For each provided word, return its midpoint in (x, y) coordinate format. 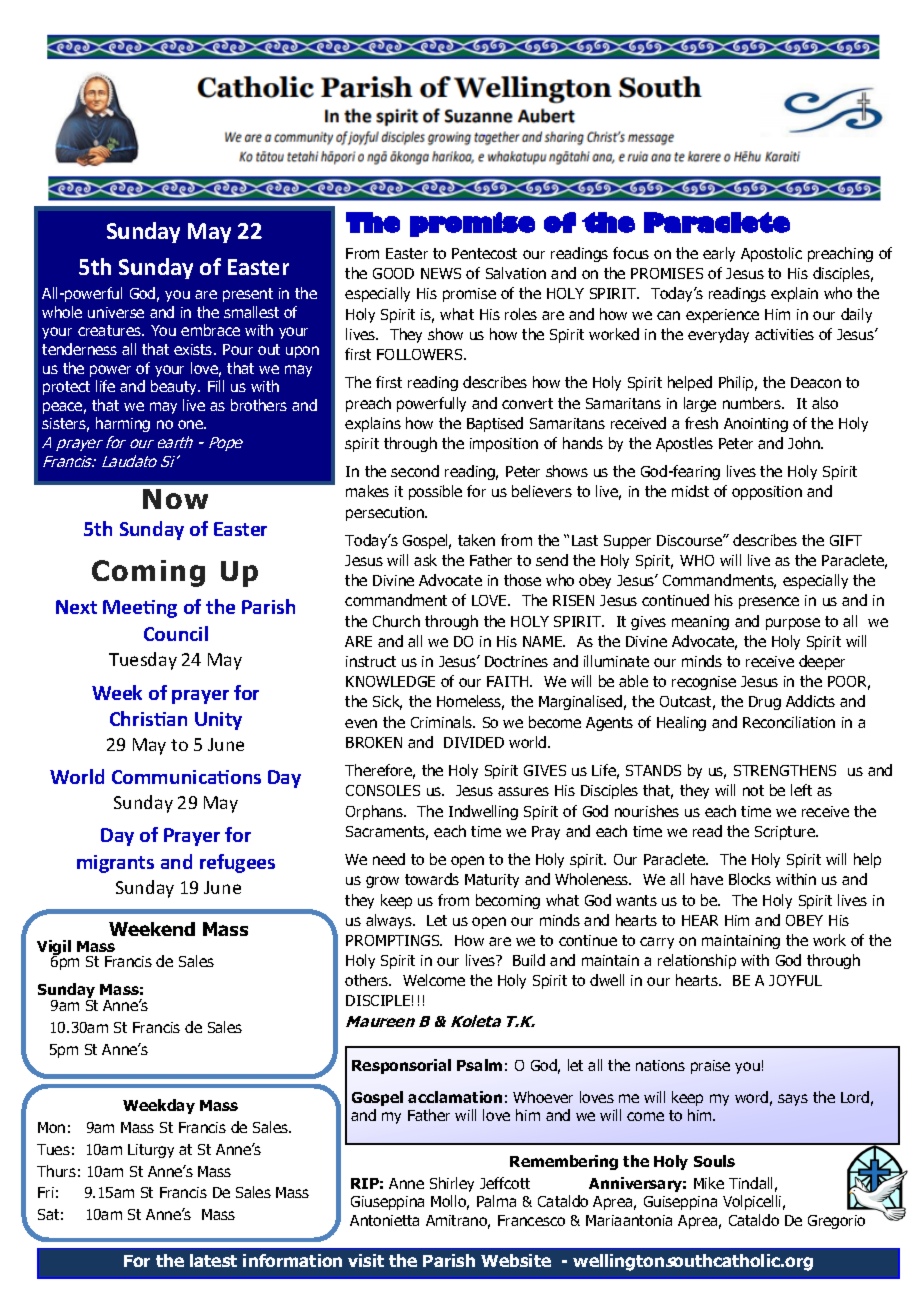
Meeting (140, 609)
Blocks (750, 879)
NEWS (441, 273)
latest (213, 1260)
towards (432, 879)
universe (116, 312)
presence (769, 603)
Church (396, 621)
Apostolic (771, 254)
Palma (496, 1201)
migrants (115, 864)
